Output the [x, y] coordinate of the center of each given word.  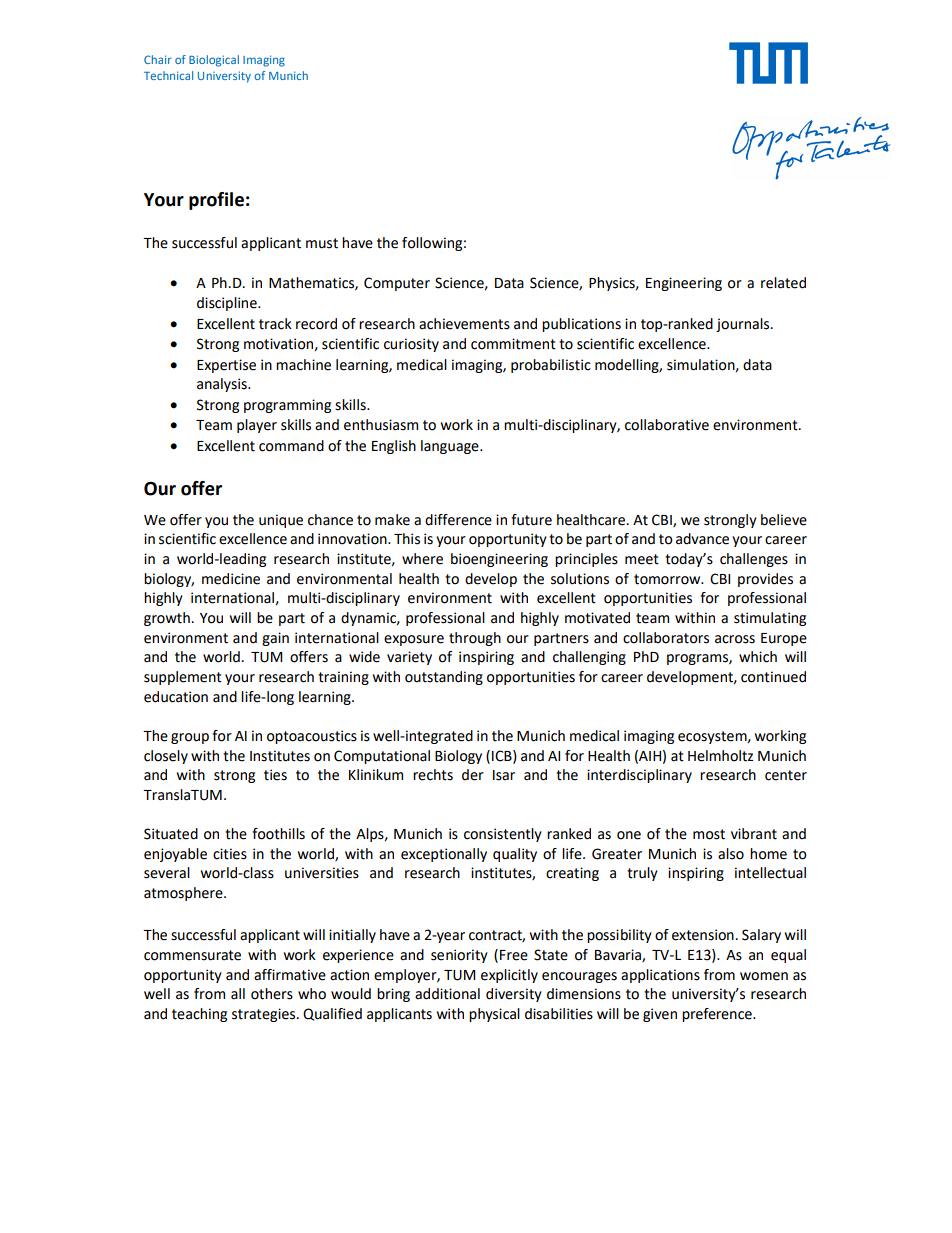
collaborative [667, 425]
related [783, 283]
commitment [513, 344]
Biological [214, 61]
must [322, 243]
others [272, 994]
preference [718, 1015]
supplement [183, 678]
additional [447, 994]
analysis [223, 385]
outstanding [444, 678]
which [758, 657]
